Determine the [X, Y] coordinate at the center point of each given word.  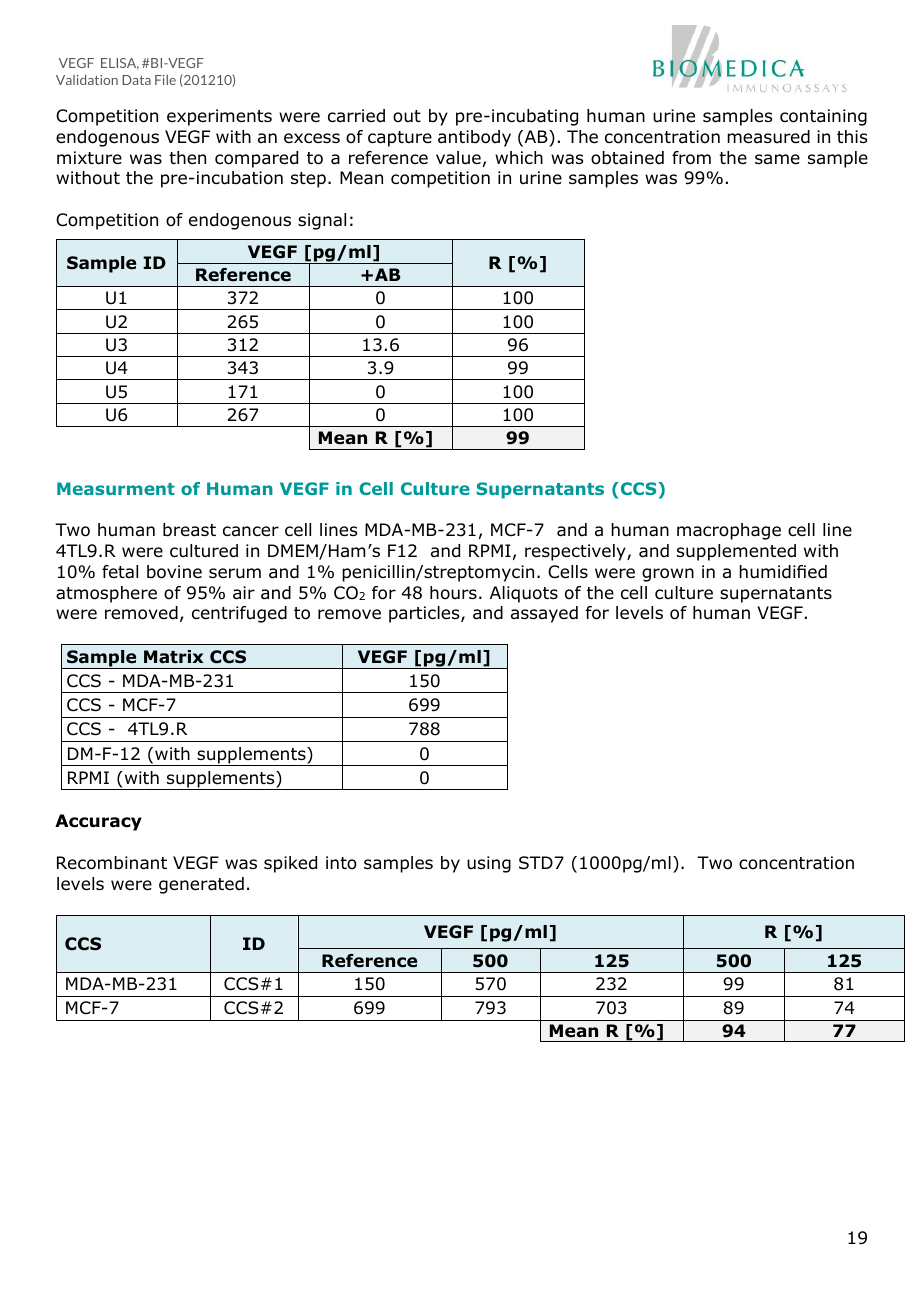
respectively [576, 552]
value [458, 158]
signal [322, 221]
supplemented [736, 552]
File [165, 80]
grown [668, 575]
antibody [474, 138]
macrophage [729, 531]
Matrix [173, 657]
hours [453, 593]
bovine [174, 572]
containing [823, 117]
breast [189, 530]
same [777, 159]
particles [425, 614]
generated [201, 885]
